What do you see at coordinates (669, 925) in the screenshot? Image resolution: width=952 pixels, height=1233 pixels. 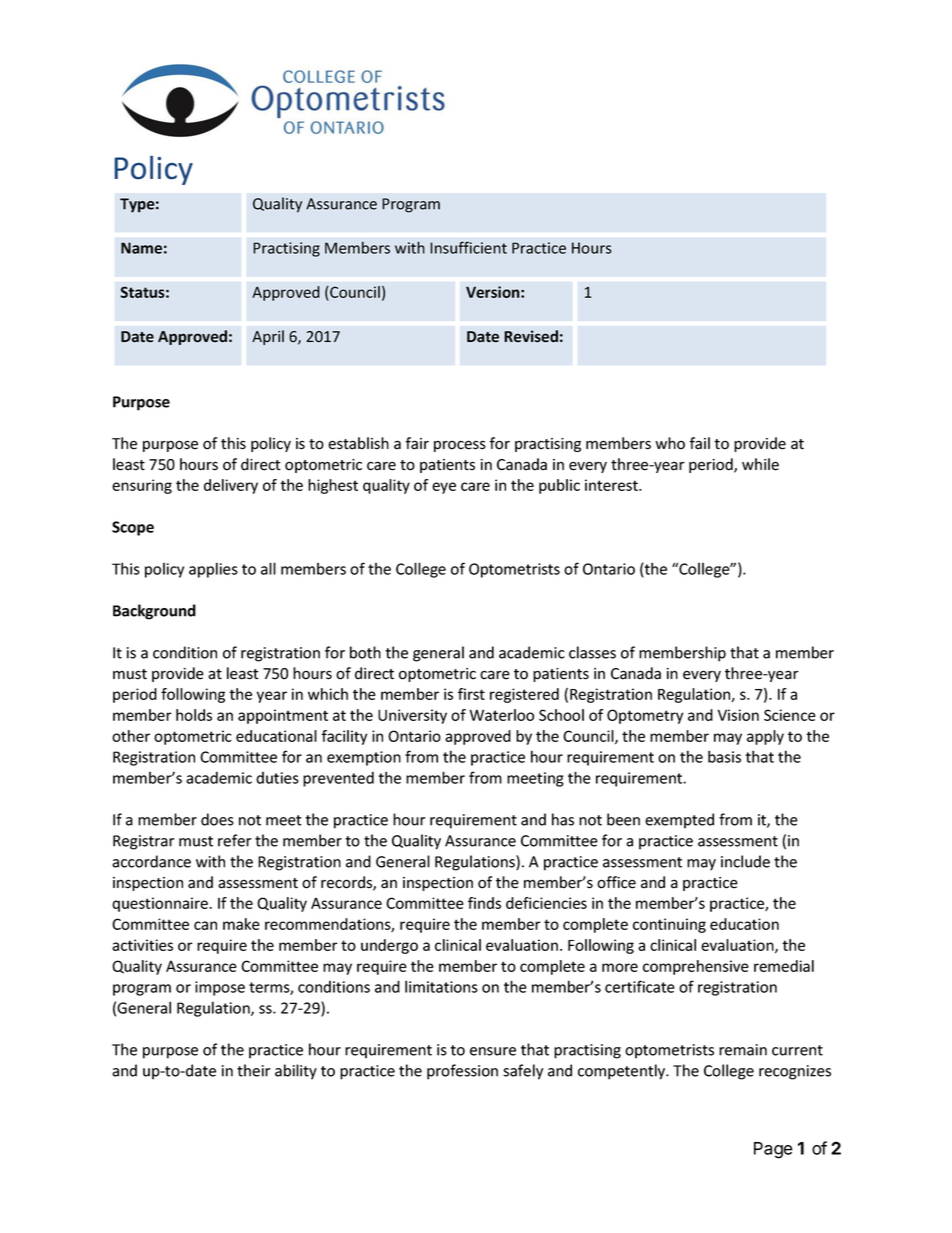 I see `continuing` at bounding box center [669, 925].
